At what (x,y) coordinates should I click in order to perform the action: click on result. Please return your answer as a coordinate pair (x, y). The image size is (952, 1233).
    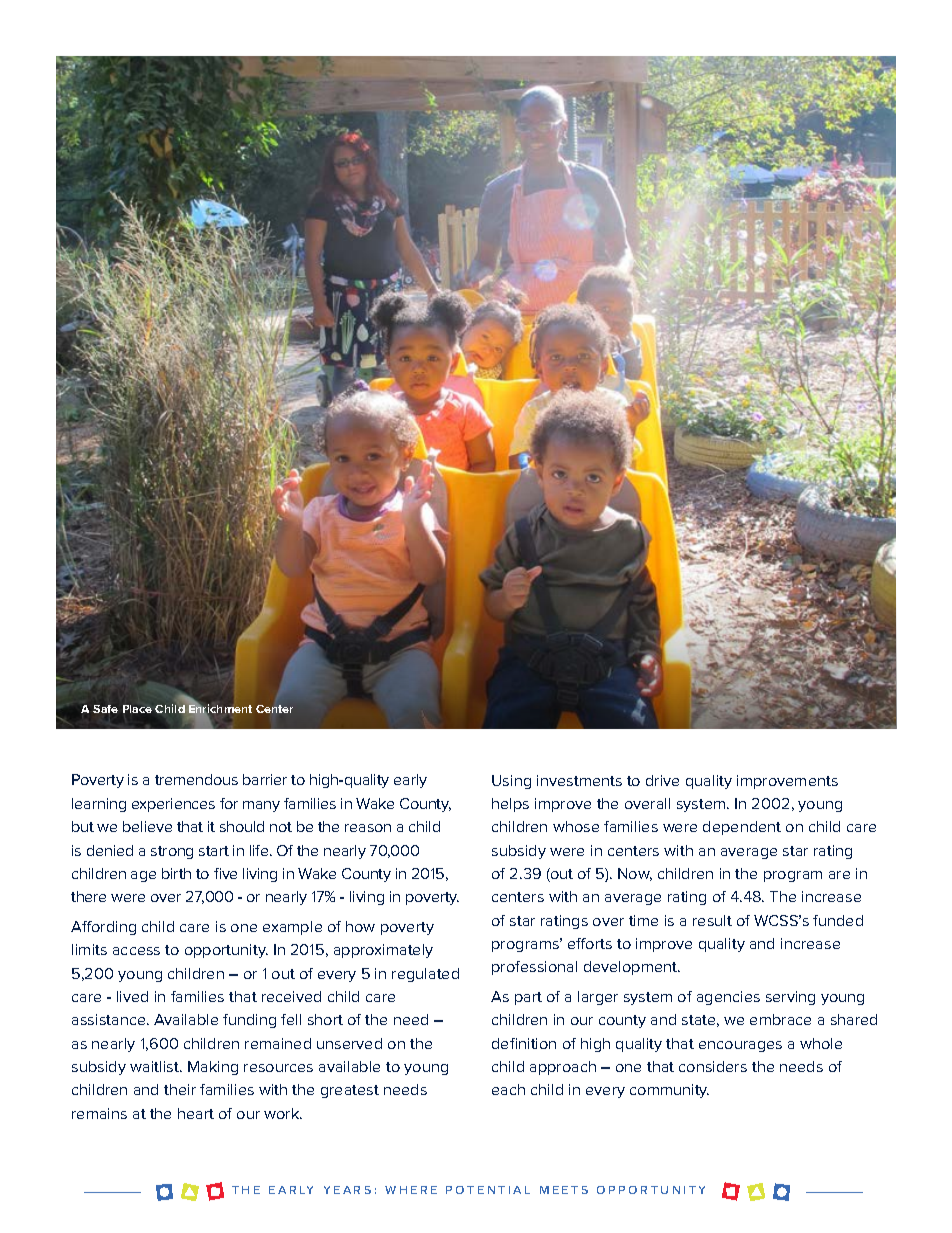
    Looking at the image, I should click on (712, 920).
